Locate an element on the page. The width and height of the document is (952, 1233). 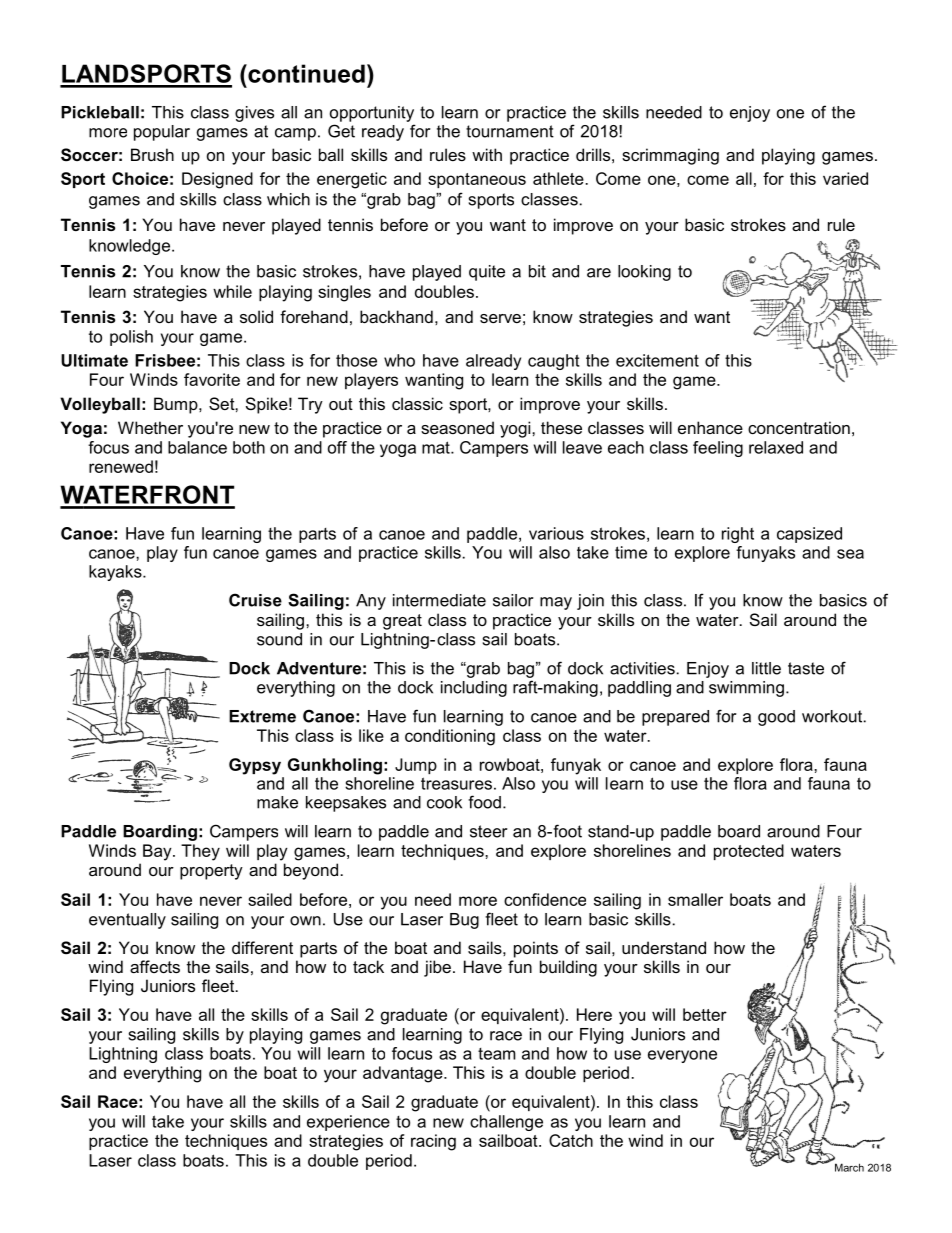
renewed is located at coordinates (121, 466).
